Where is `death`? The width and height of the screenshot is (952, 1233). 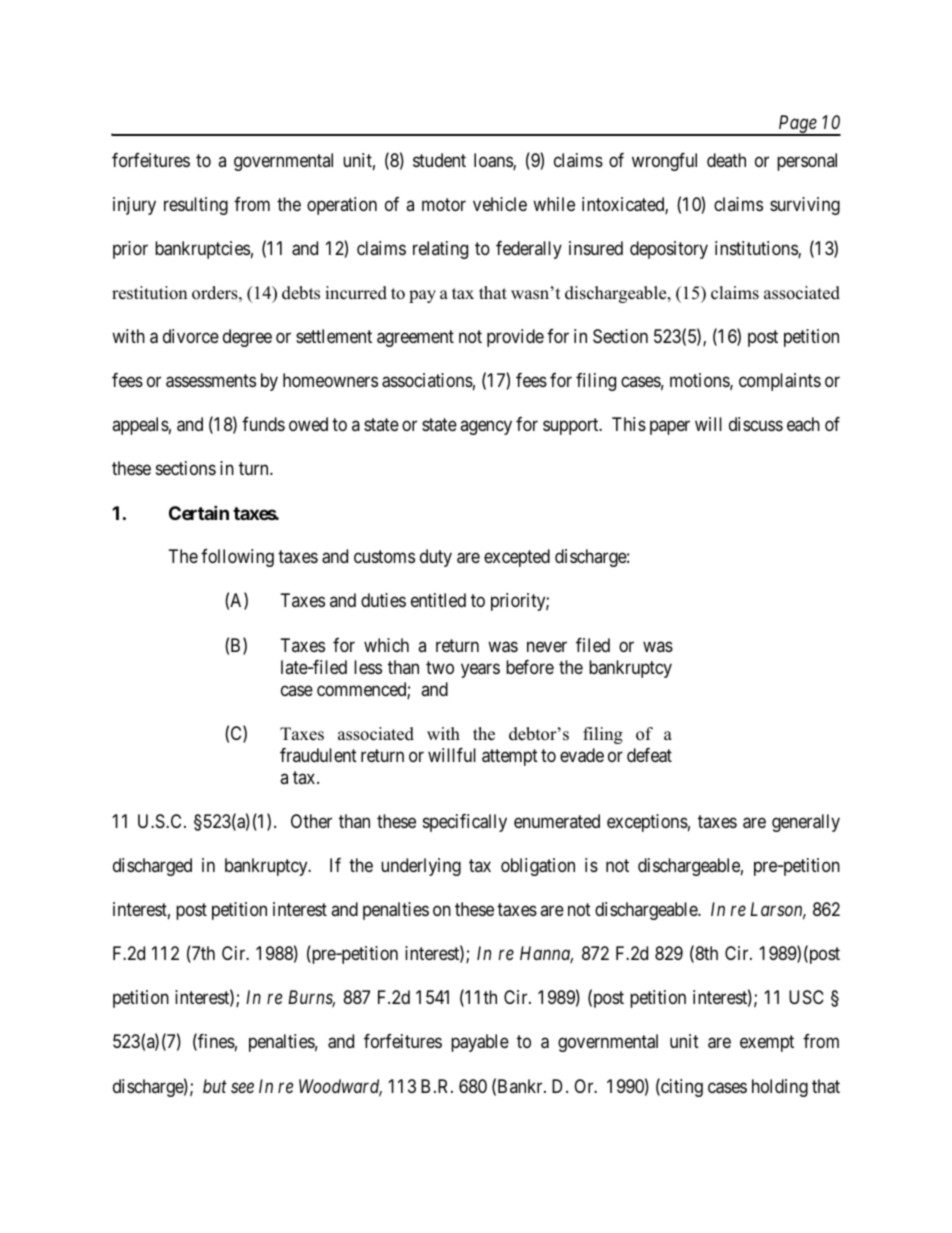
death is located at coordinates (726, 160).
